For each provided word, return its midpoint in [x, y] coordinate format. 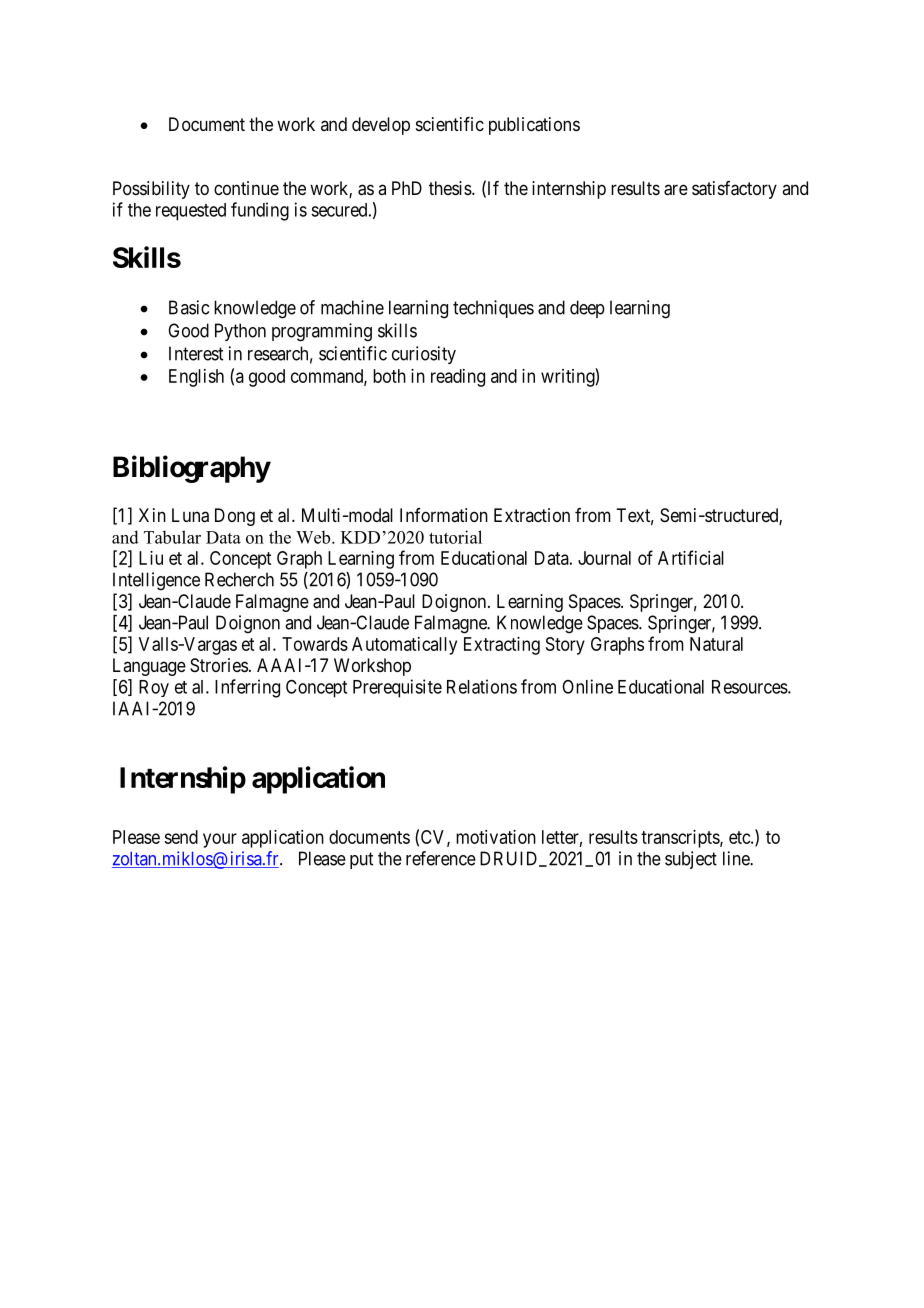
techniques [493, 309]
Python [240, 332]
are [676, 190]
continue [246, 188]
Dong [235, 517]
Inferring [247, 688]
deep [587, 309]
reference [441, 858]
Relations [482, 686]
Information [444, 515]
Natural [716, 644]
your [220, 840]
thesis [451, 188]
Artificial [691, 557]
